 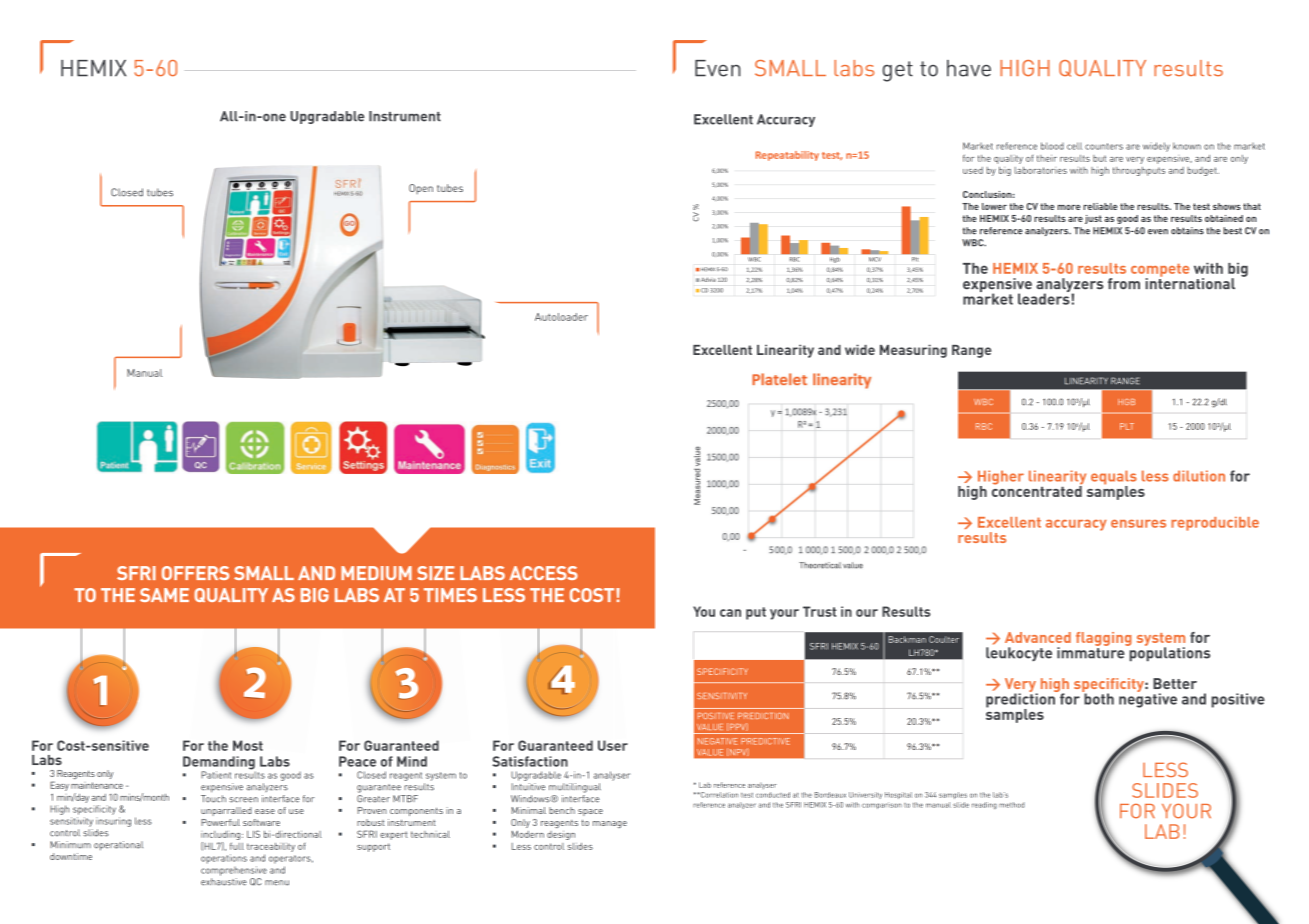 I want to click on have, so click(x=969, y=68).
